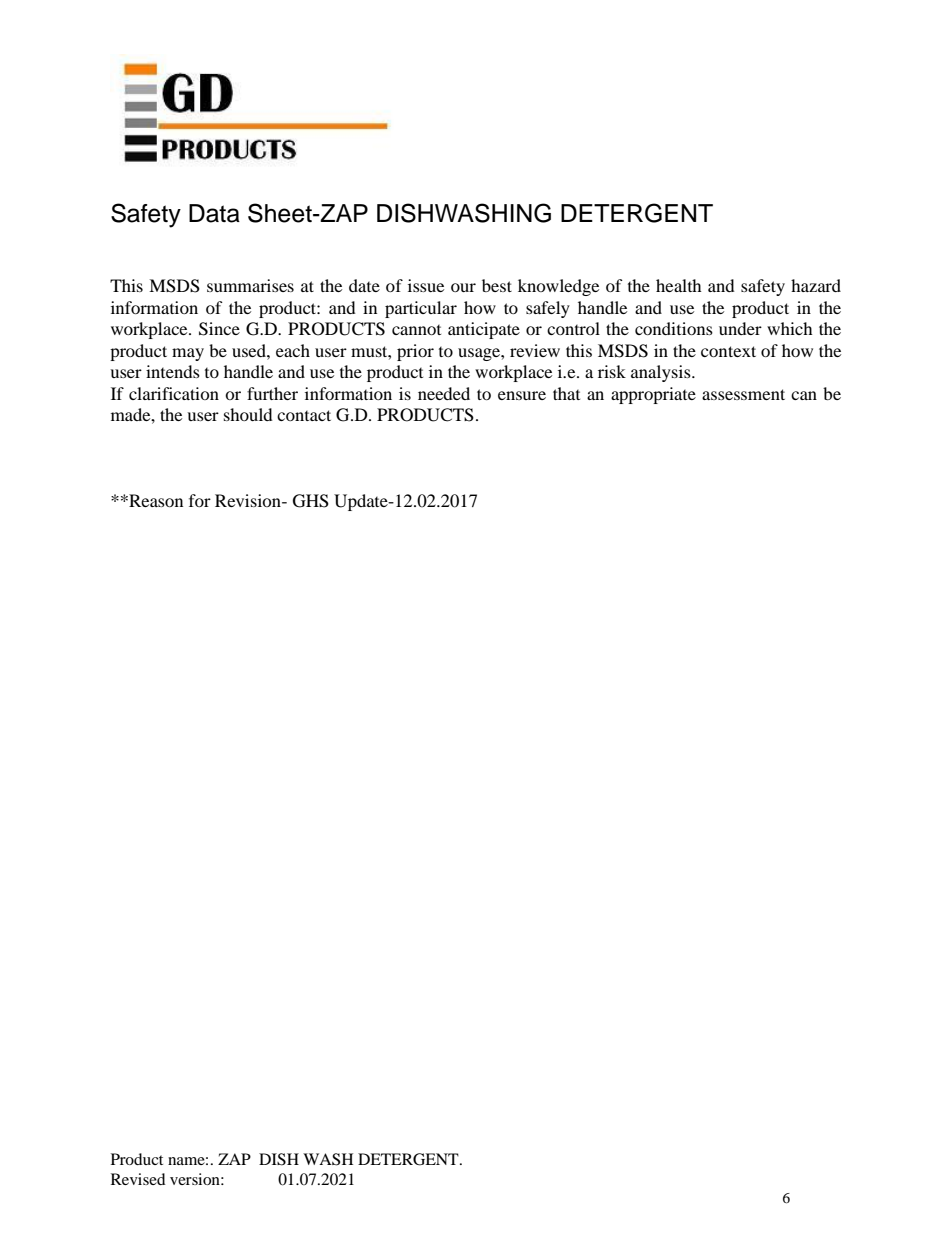 Image resolution: width=952 pixels, height=1233 pixels. What do you see at coordinates (743, 394) in the image?
I see `assessment` at bounding box center [743, 394].
